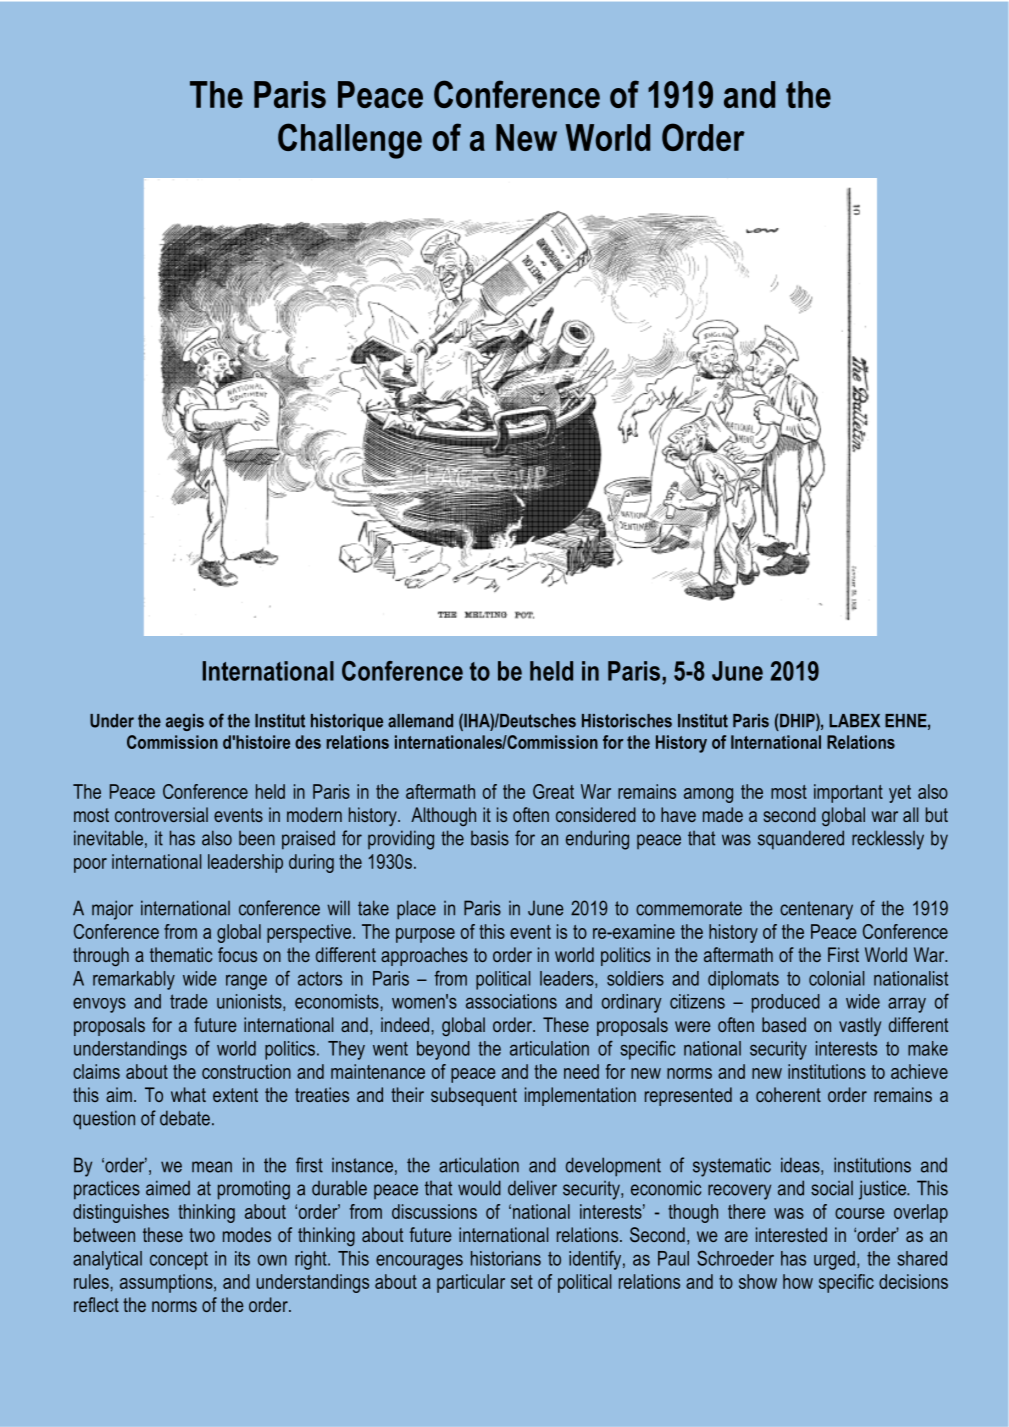  What do you see at coordinates (185, 722) in the image?
I see `aegis` at bounding box center [185, 722].
